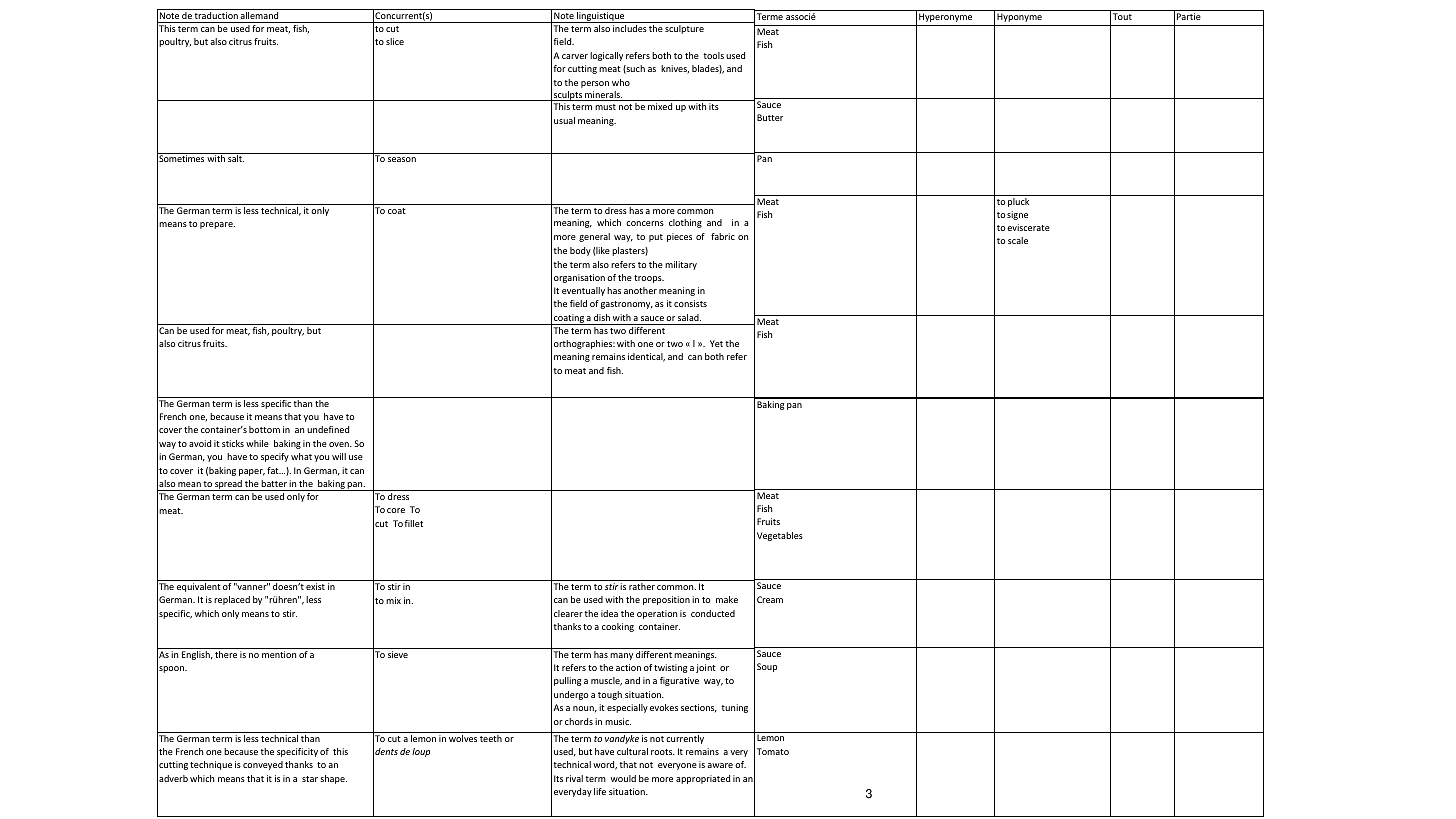 This image has width=1456, height=819. I want to click on logically, so click(606, 56).
